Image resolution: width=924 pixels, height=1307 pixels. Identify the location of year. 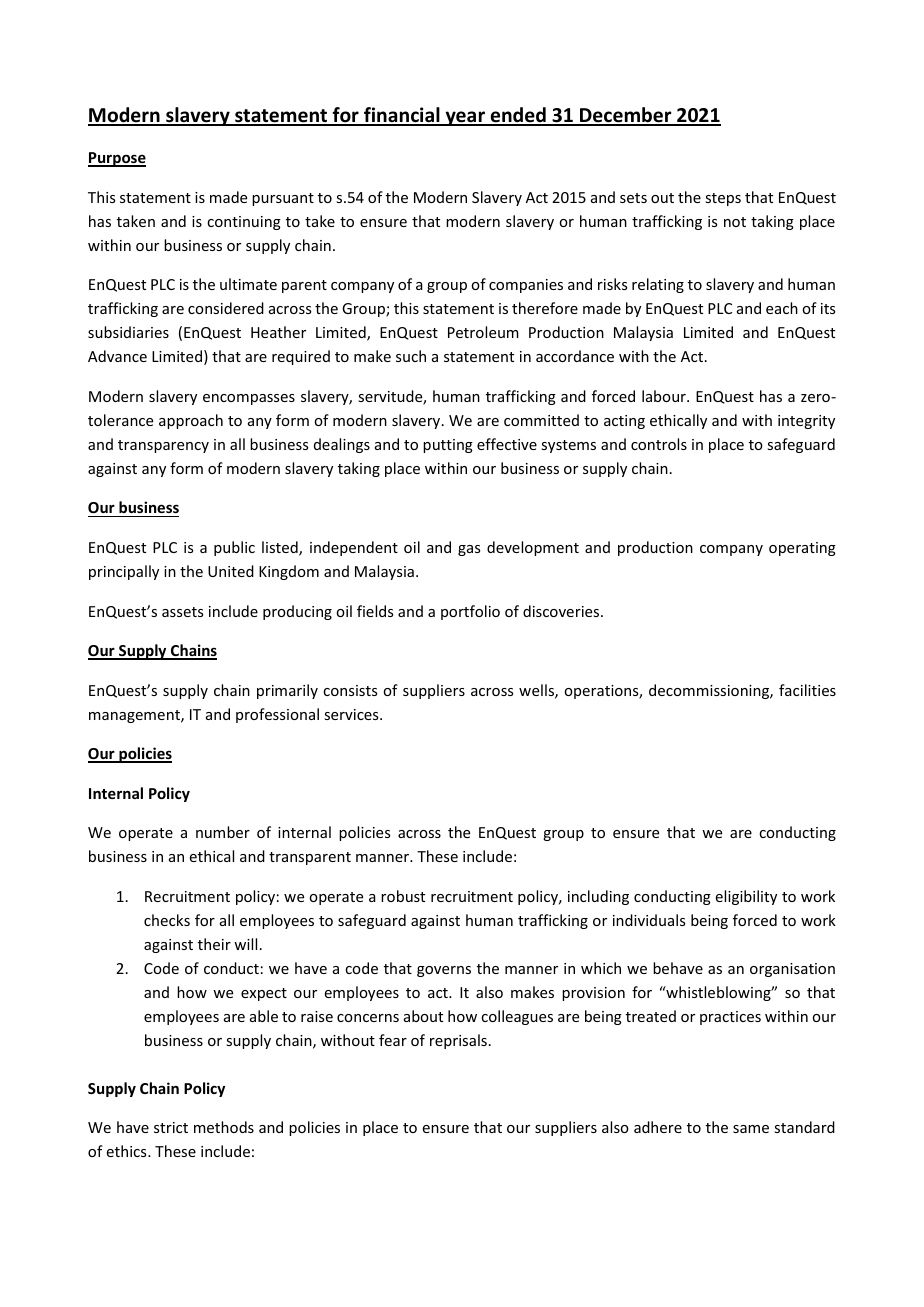
(465, 118).
